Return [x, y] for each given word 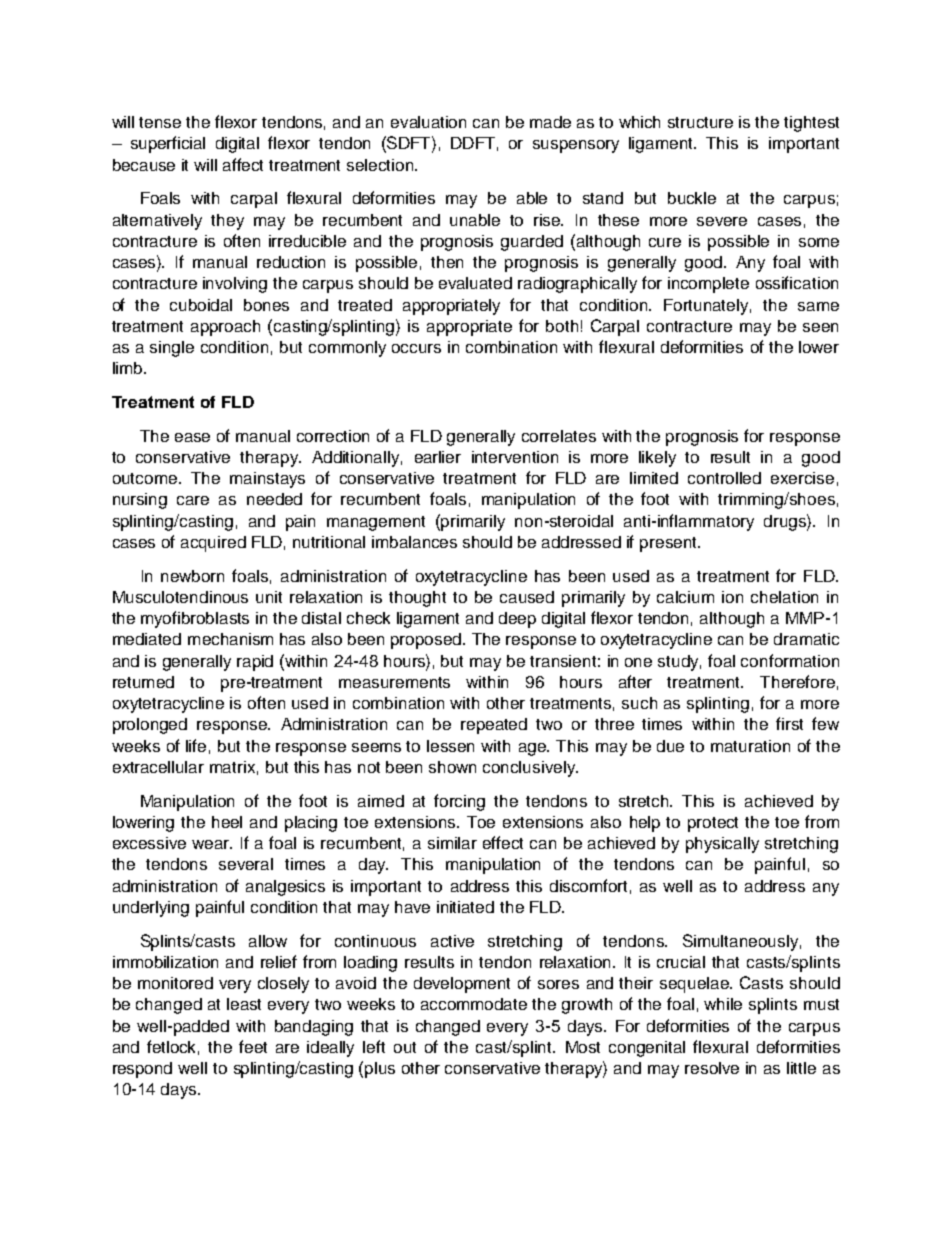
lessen [450, 746]
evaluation [428, 122]
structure [700, 122]
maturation [750, 746]
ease [192, 437]
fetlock [173, 1047]
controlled [724, 478]
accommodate [474, 1004]
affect [243, 164]
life [196, 745]
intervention [515, 457]
